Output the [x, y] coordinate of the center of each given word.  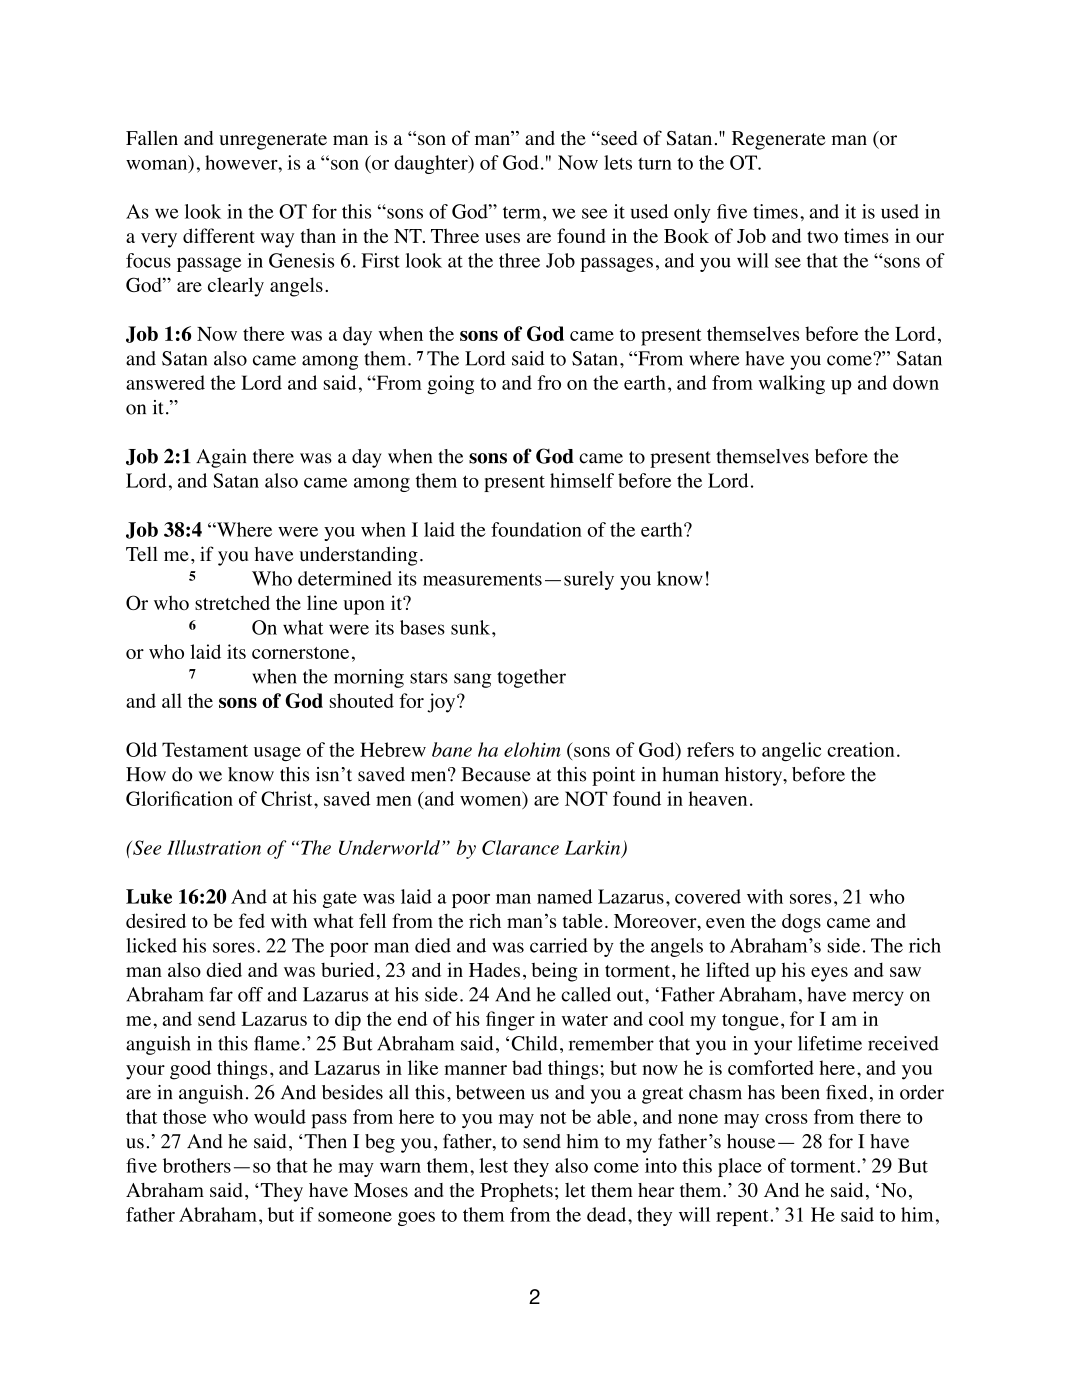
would [280, 1116]
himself [582, 480]
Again [221, 458]
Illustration [214, 847]
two [822, 237]
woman [158, 166]
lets [618, 162]
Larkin [594, 848]
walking [791, 384]
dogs [801, 923]
